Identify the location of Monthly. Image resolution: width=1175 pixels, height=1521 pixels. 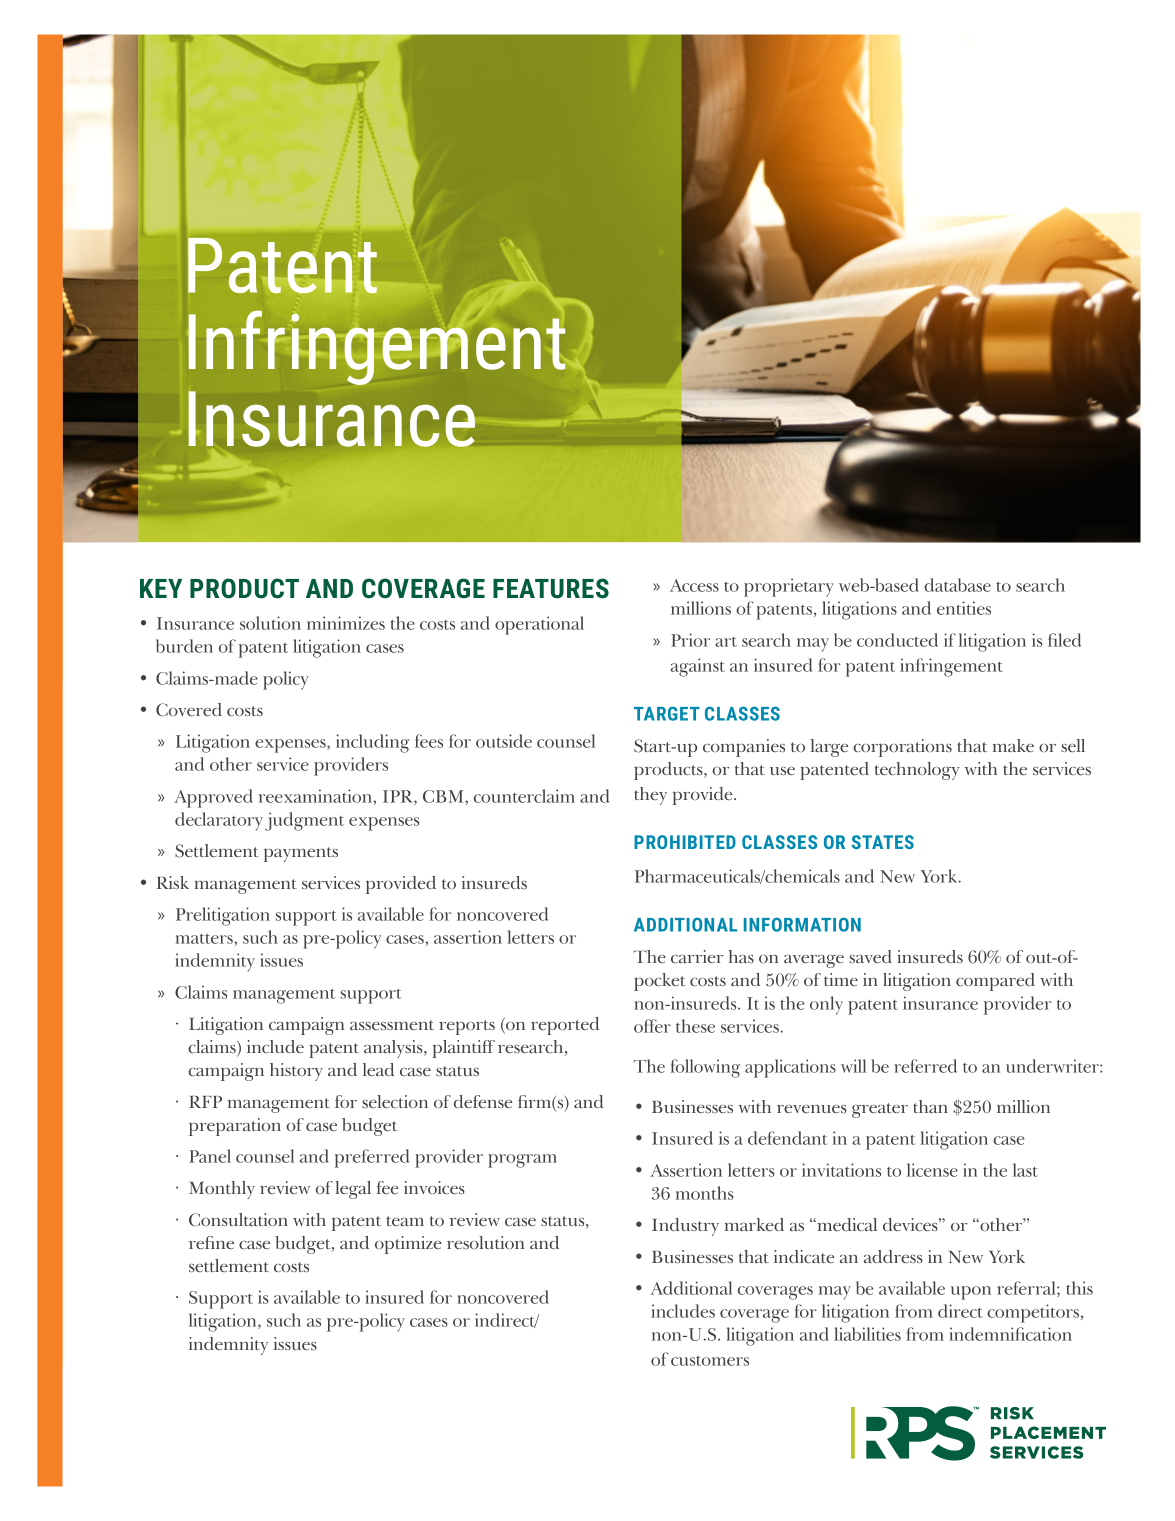
(222, 1190).
